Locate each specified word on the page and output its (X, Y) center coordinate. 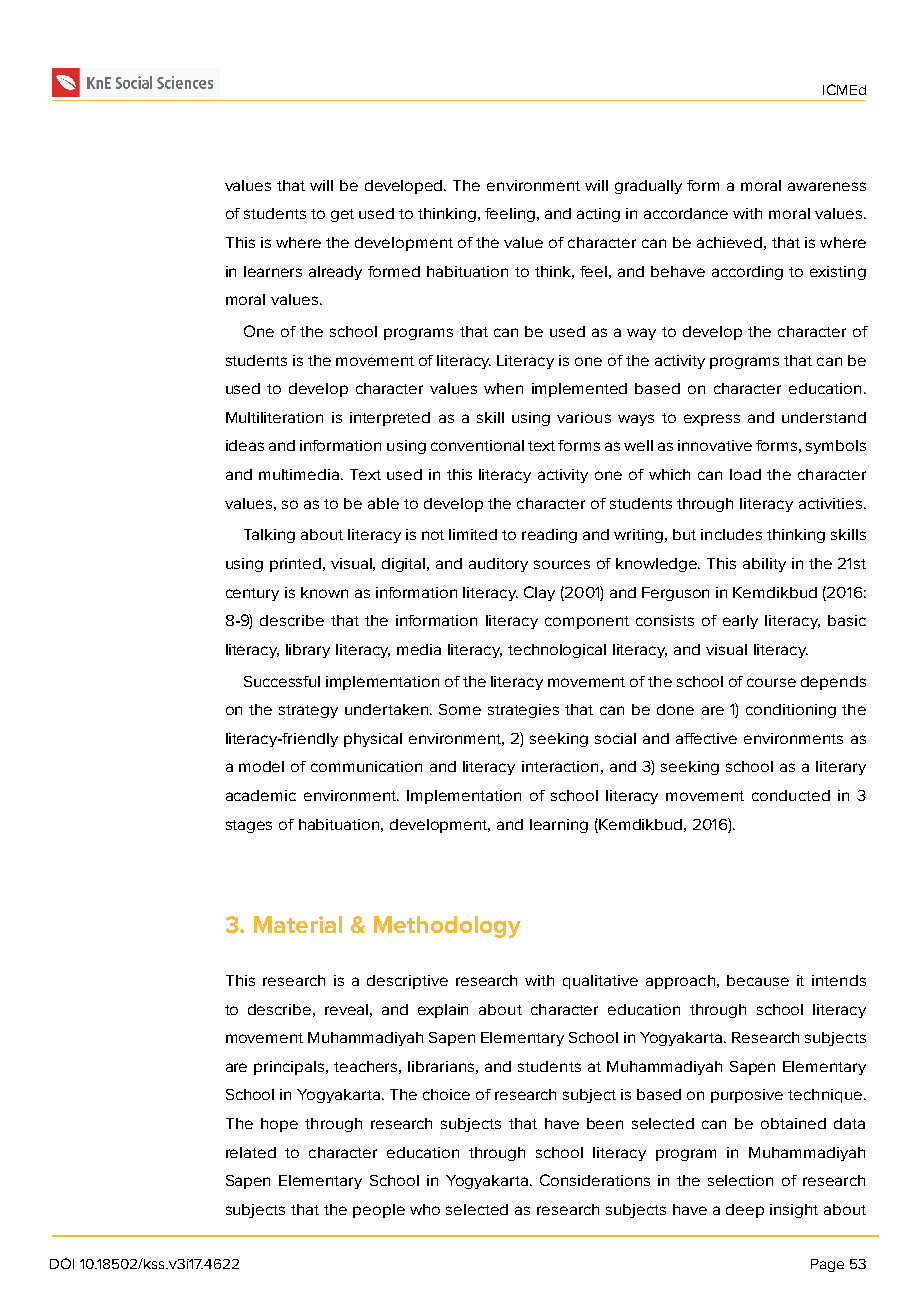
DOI (62, 1263)
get (342, 215)
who (425, 1209)
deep (745, 1211)
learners (273, 271)
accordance (686, 213)
